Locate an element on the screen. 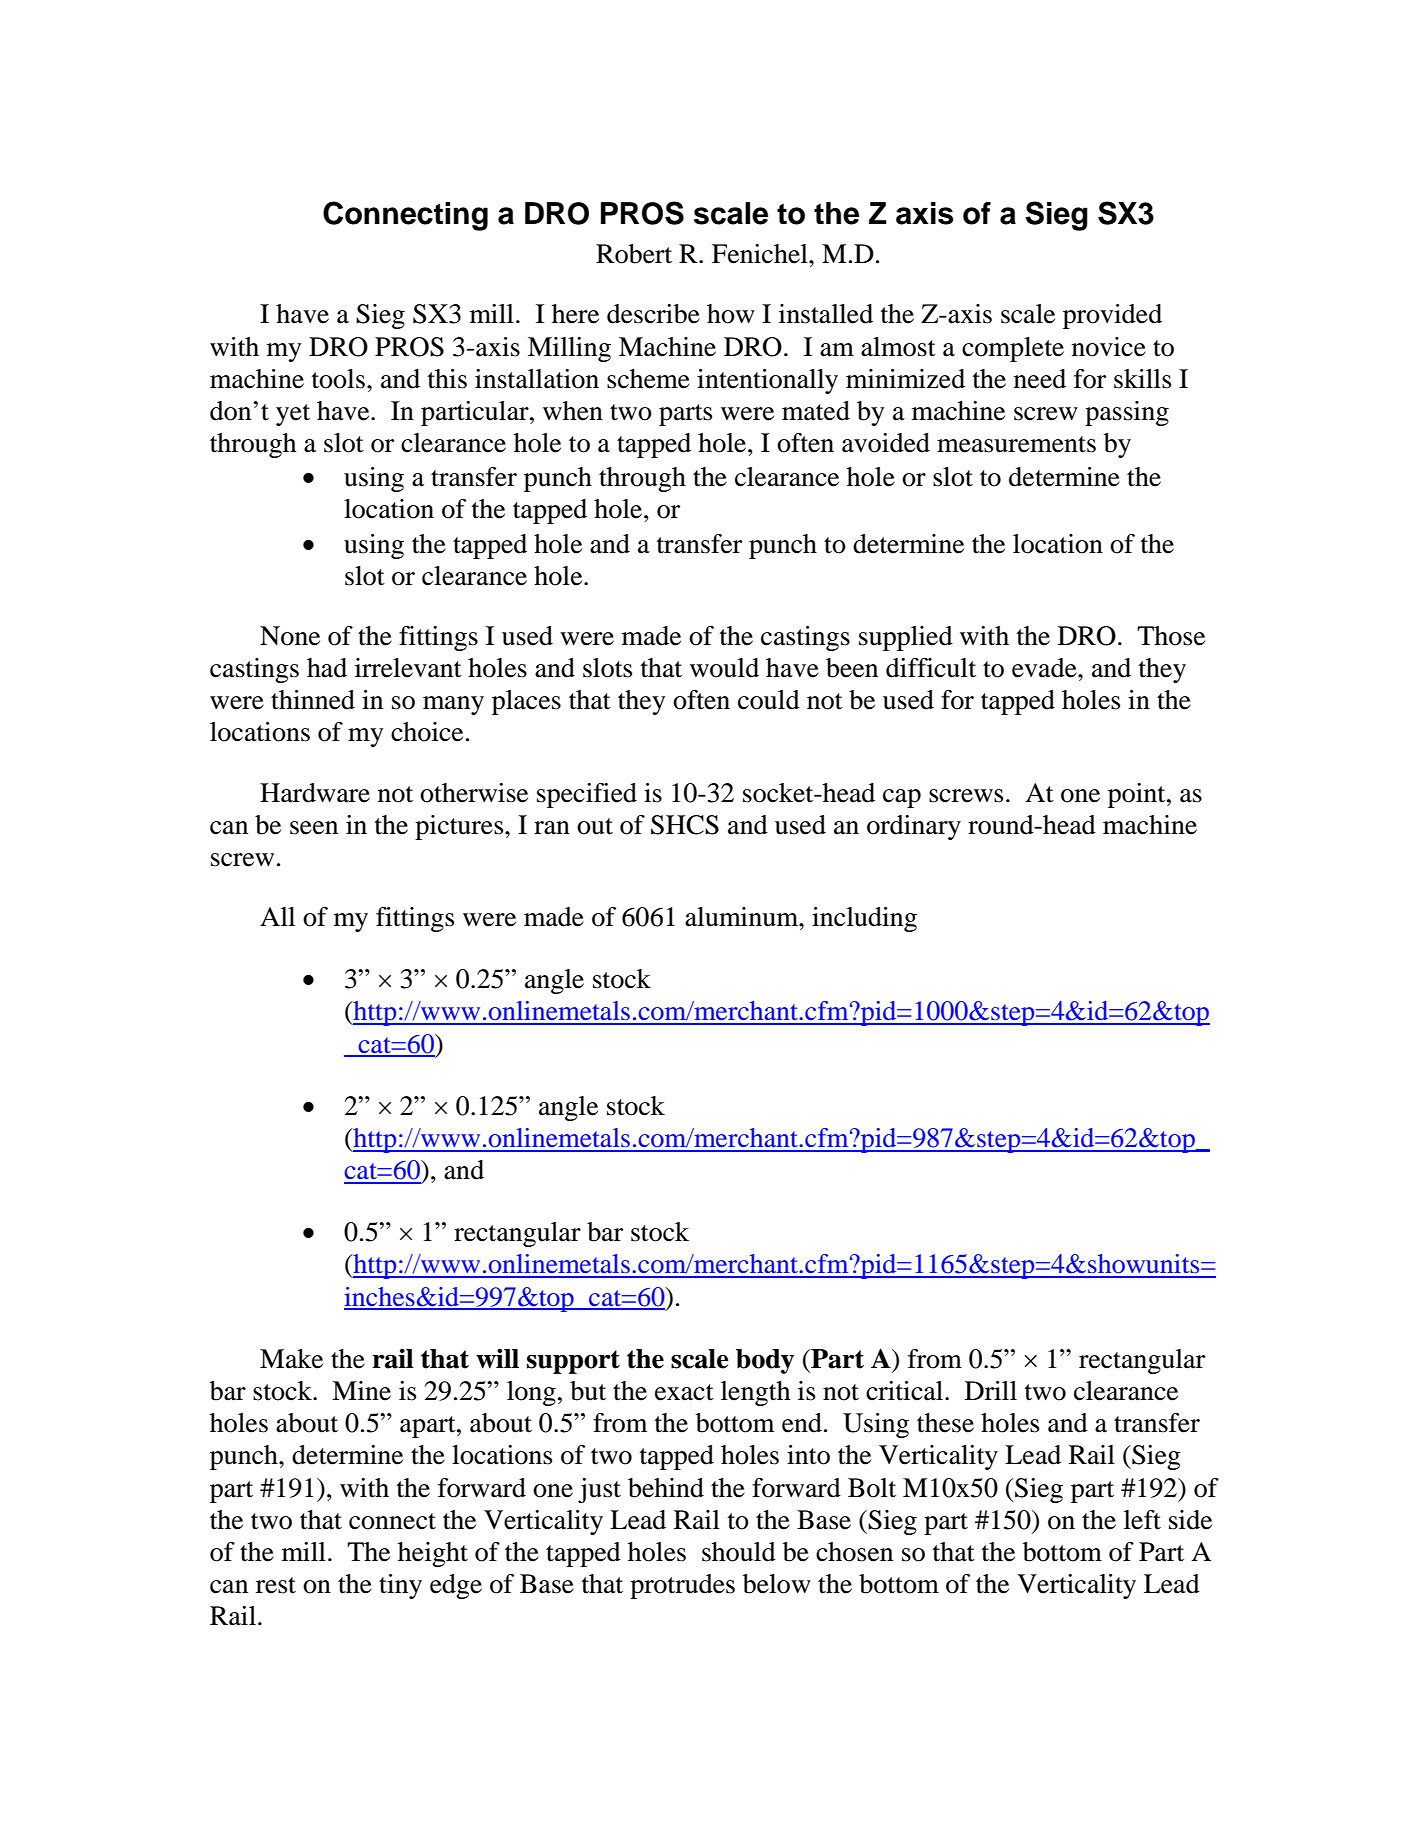 This screenshot has width=1427, height=1846. could is located at coordinates (769, 700).
